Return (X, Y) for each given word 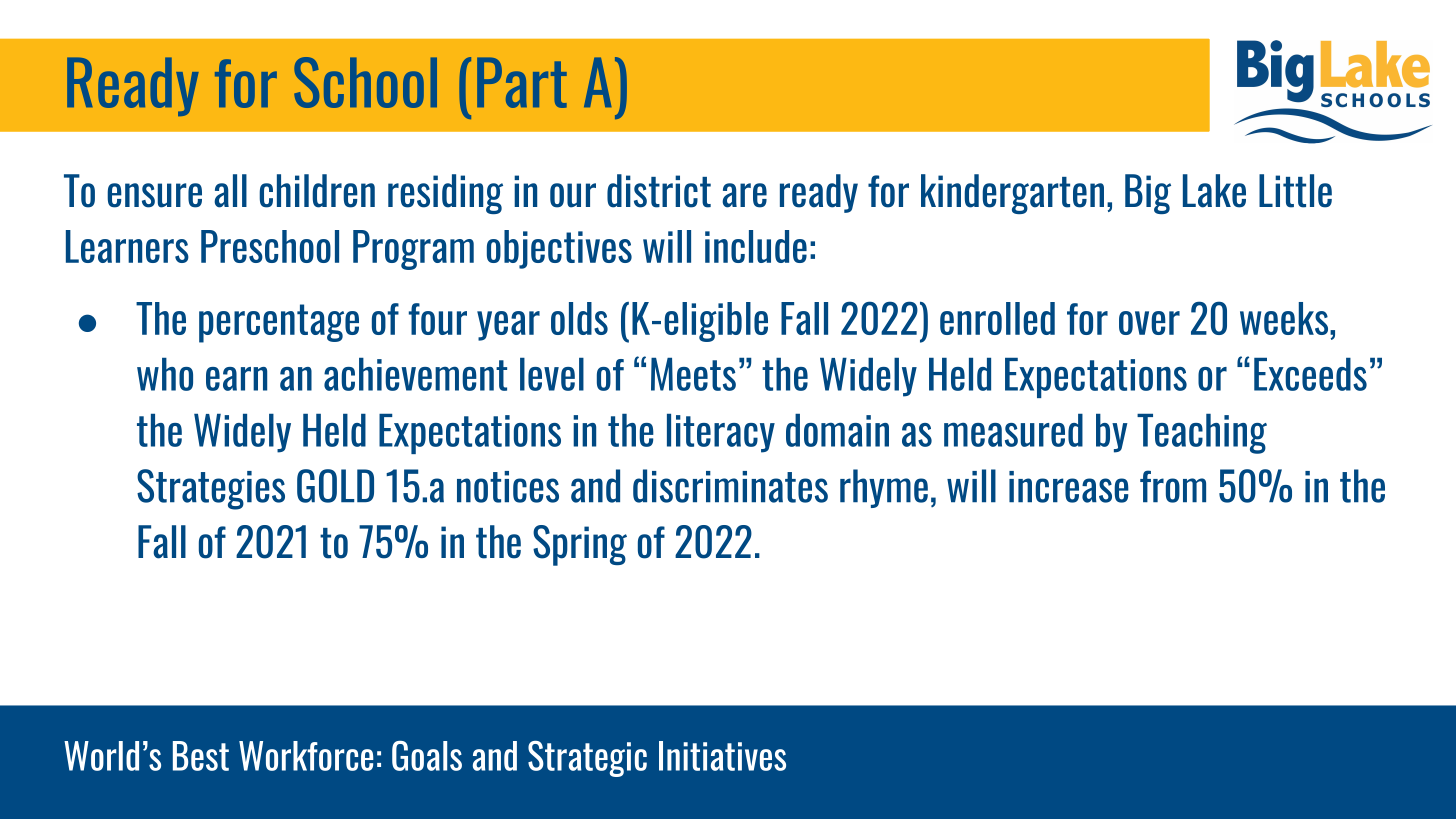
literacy (721, 433)
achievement (415, 374)
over (1149, 323)
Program (413, 250)
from (1173, 486)
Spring (580, 545)
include (756, 246)
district (659, 191)
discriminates (730, 486)
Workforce (306, 756)
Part (522, 82)
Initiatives (722, 756)
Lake (1214, 191)
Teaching (1202, 434)
